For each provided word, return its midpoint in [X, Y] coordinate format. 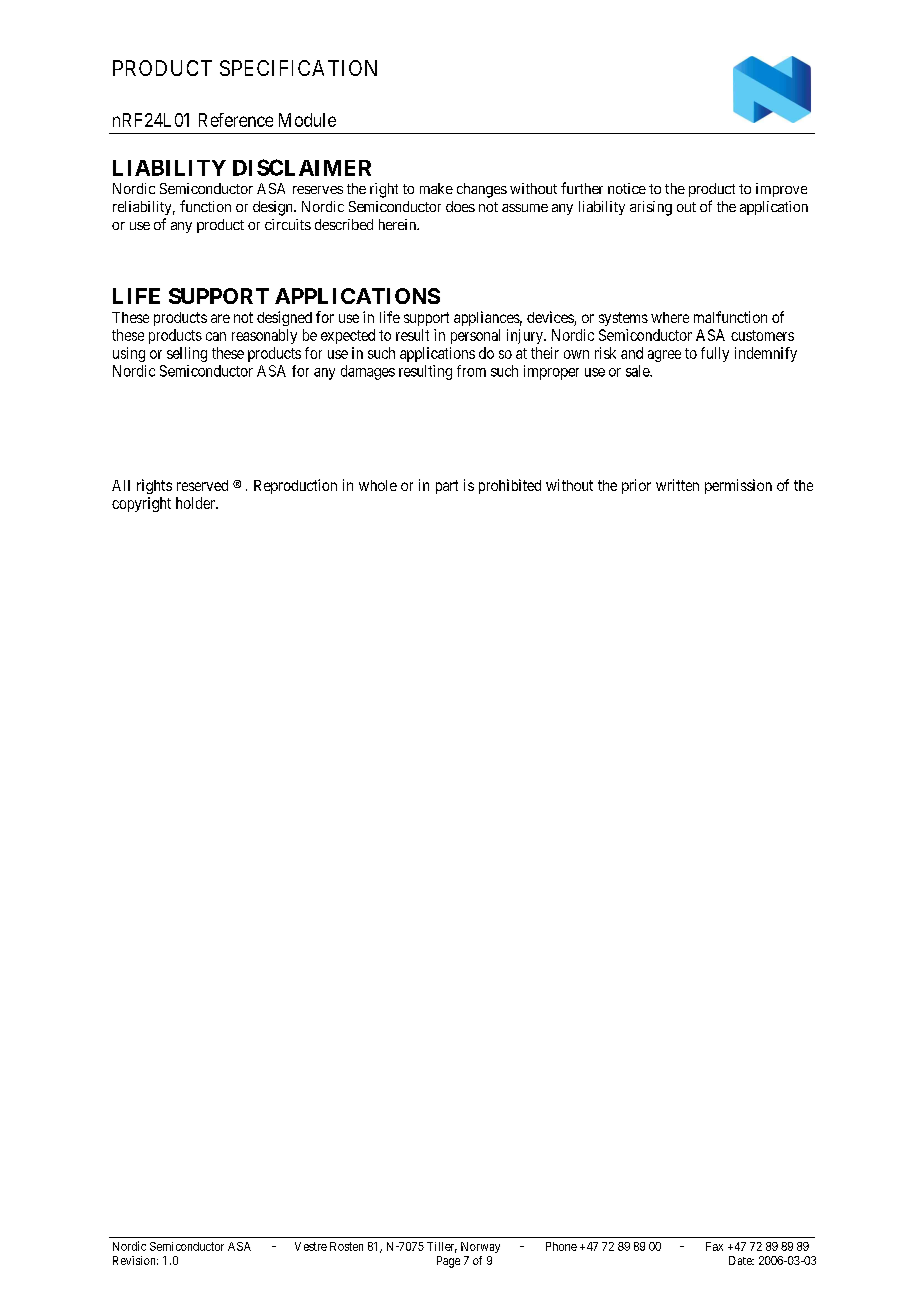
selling [187, 354]
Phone [561, 1246]
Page [448, 1262]
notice [627, 188]
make [436, 188]
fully [715, 354]
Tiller [442, 1247]
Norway [480, 1247]
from [471, 371]
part [447, 487]
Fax [714, 1246]
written [677, 485]
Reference [236, 120]
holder [196, 503]
